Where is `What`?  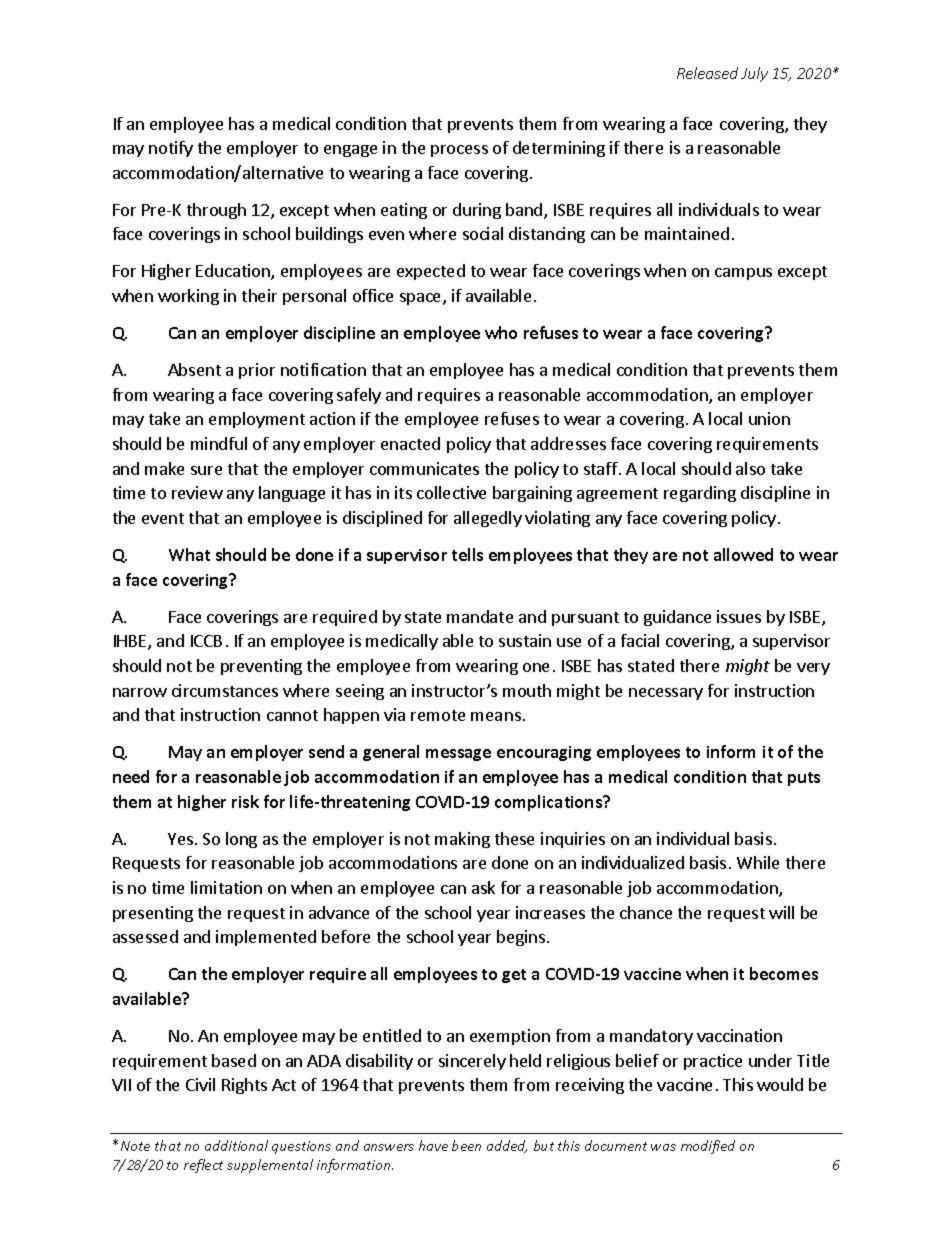 What is located at coordinates (189, 554).
